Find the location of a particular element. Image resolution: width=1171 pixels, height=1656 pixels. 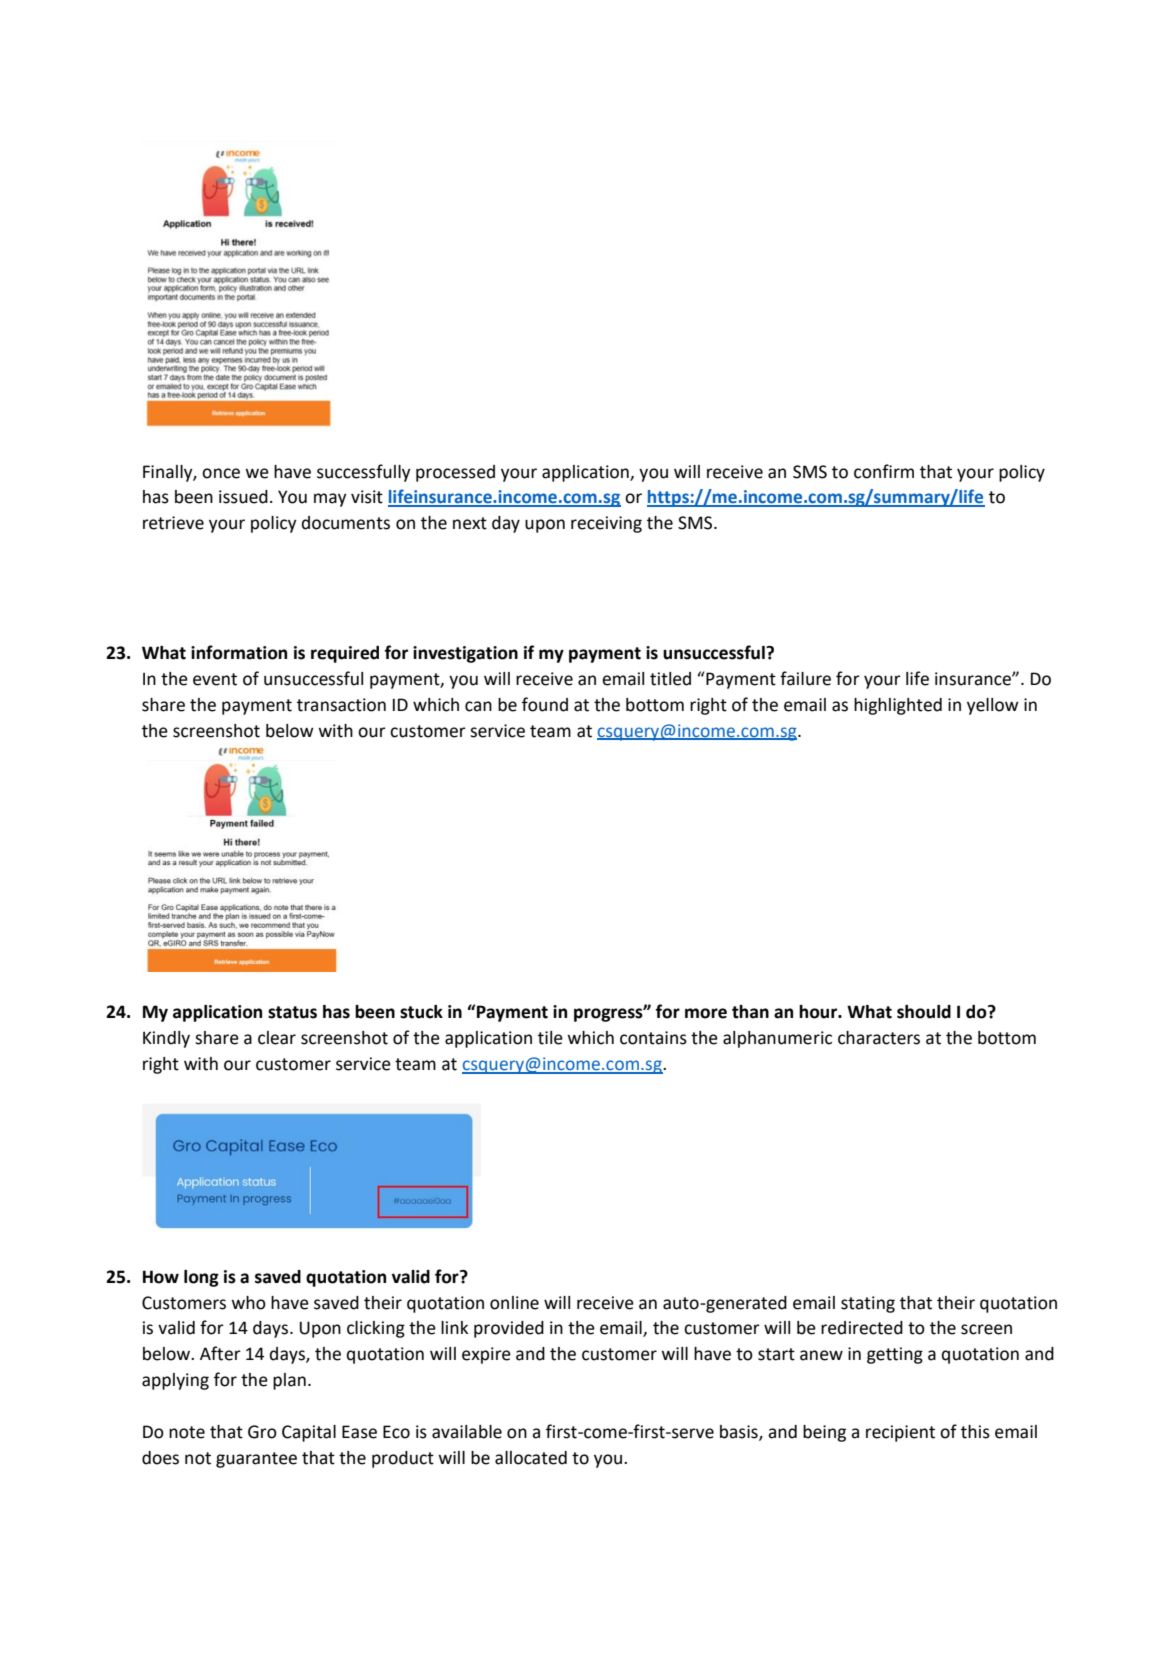

found is located at coordinates (545, 704).
